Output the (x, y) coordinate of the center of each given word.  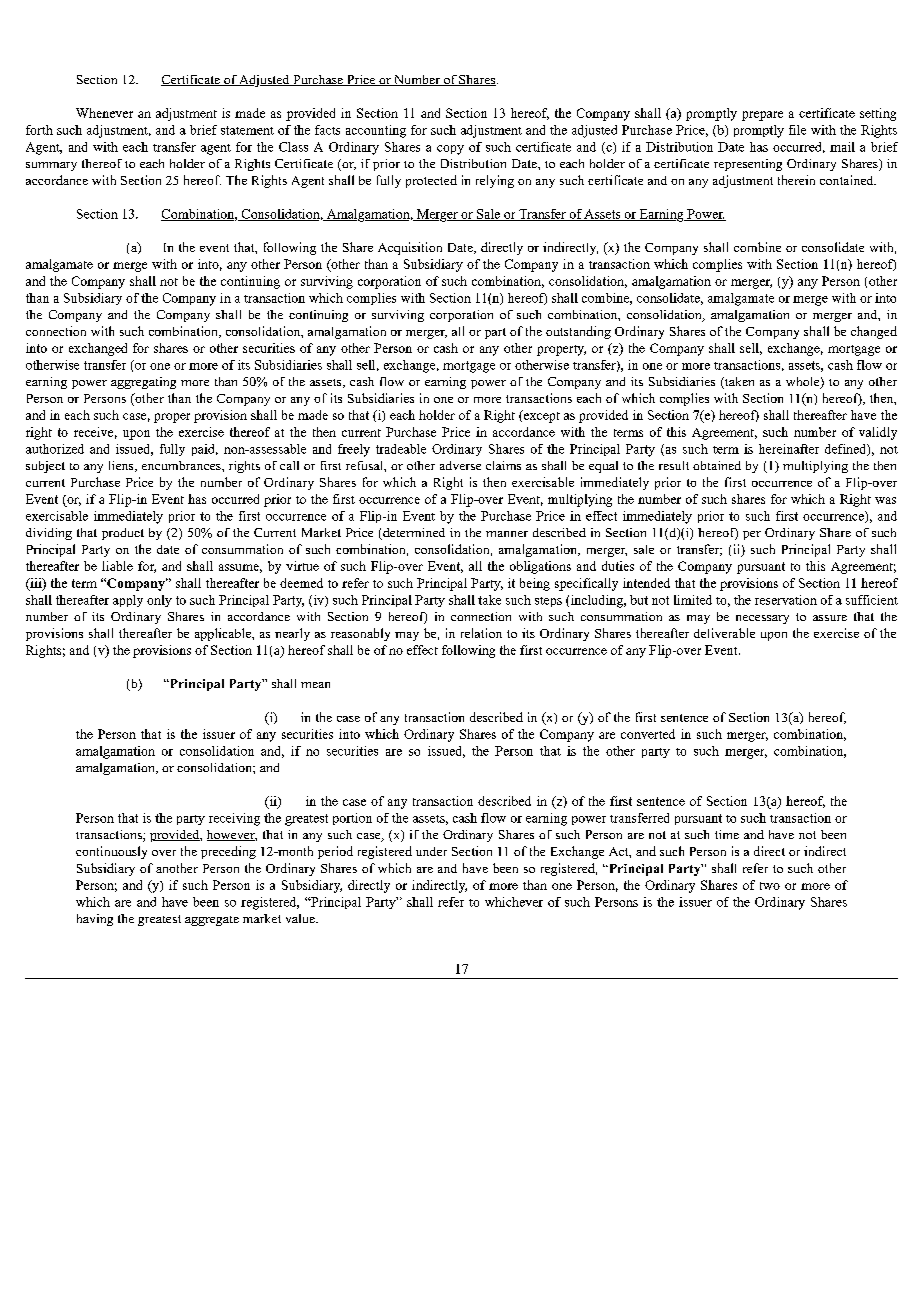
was (885, 500)
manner (507, 534)
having (95, 920)
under (431, 851)
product (123, 534)
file (797, 130)
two (770, 886)
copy (450, 150)
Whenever (104, 113)
